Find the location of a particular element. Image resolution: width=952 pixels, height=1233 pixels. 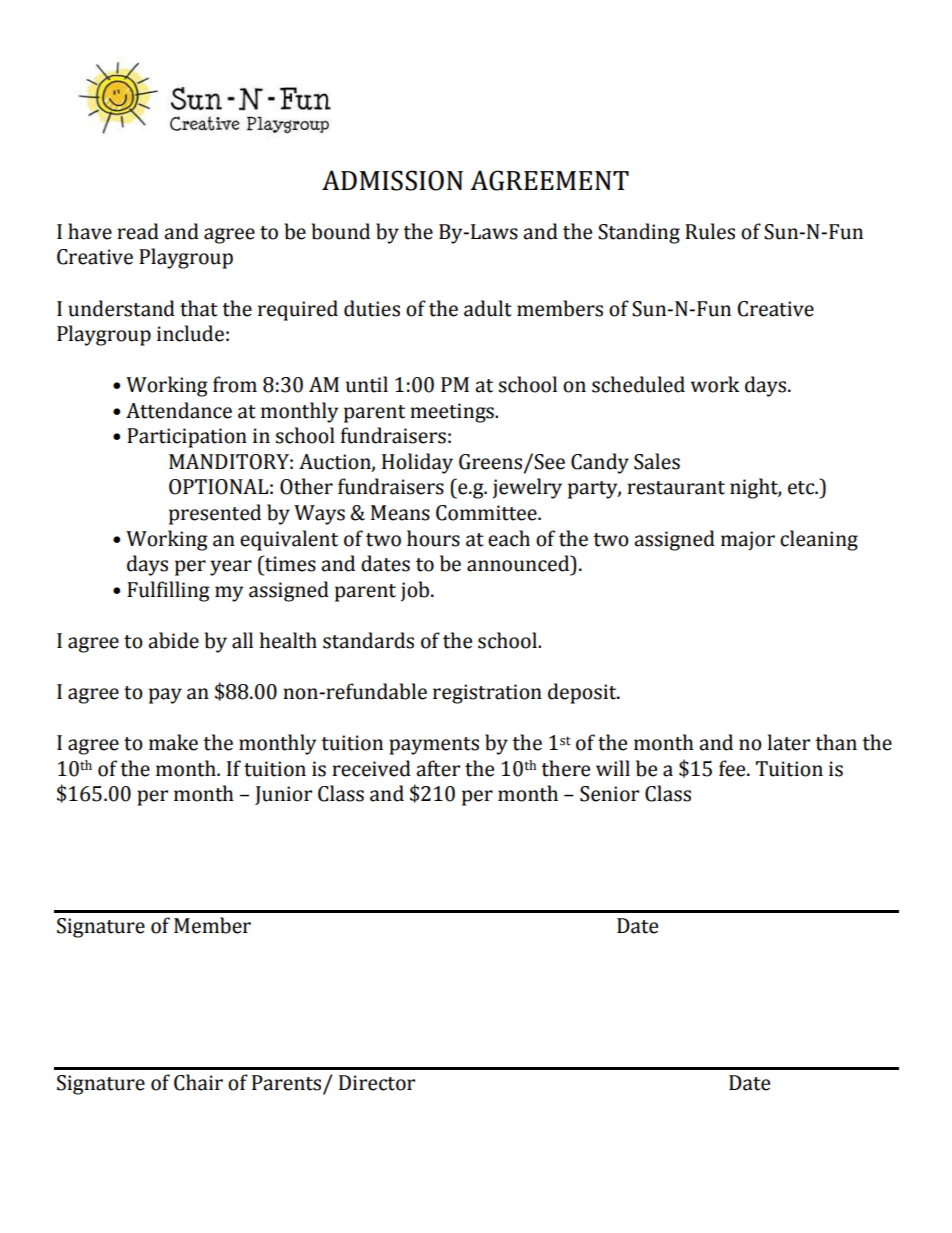

read is located at coordinates (138, 231).
